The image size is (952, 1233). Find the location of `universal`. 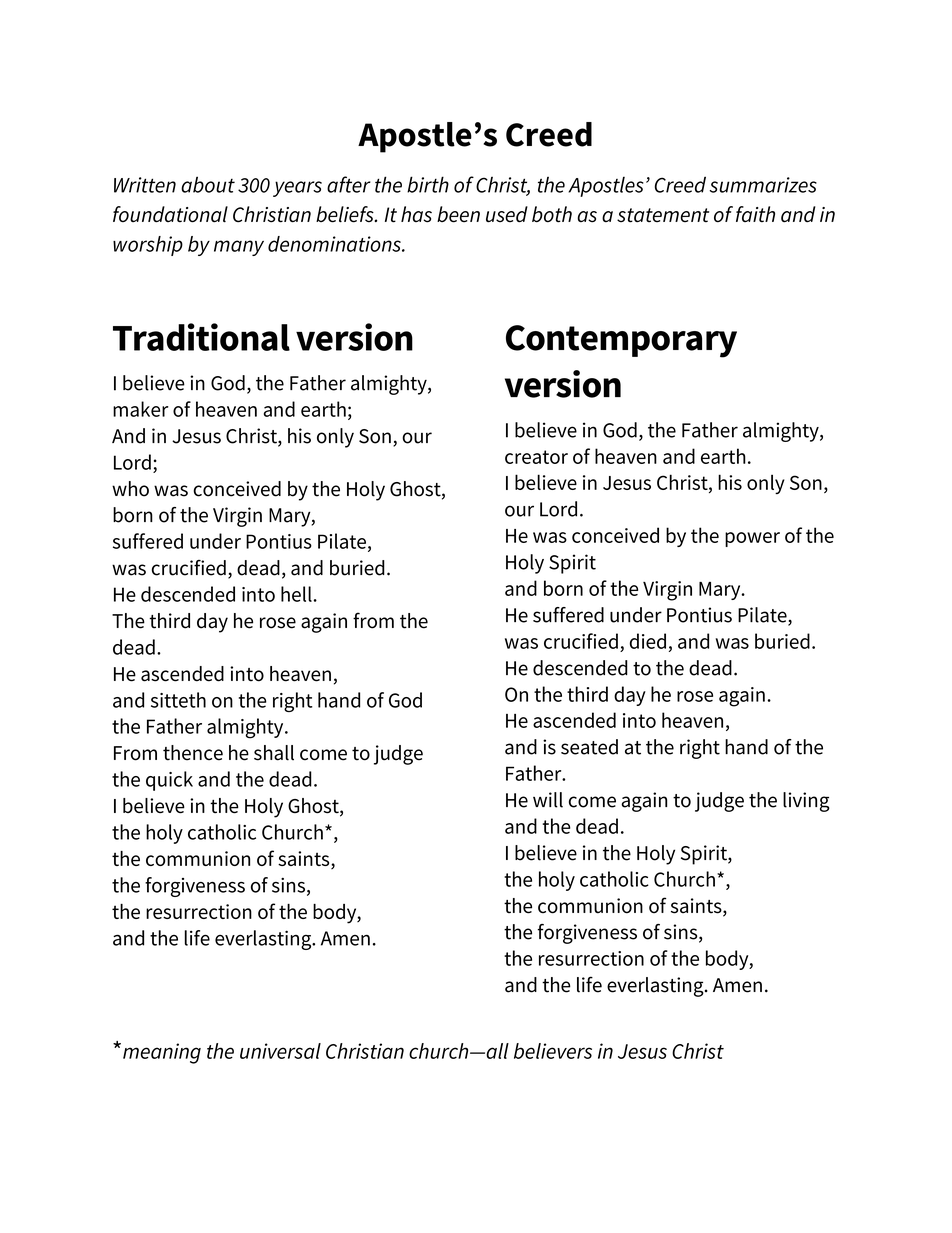

universal is located at coordinates (280, 1051).
